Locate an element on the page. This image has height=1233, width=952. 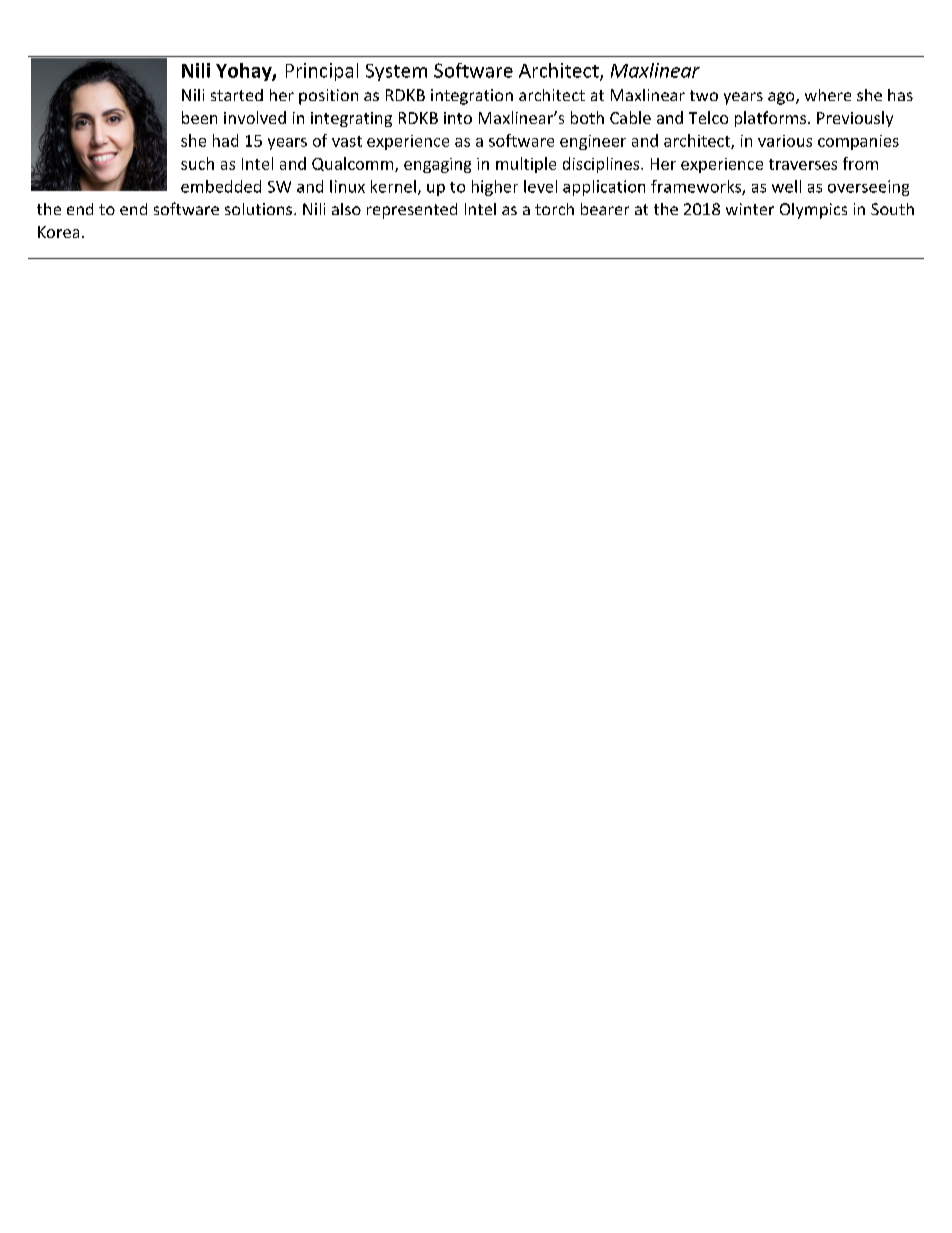
Principal is located at coordinates (322, 72).
